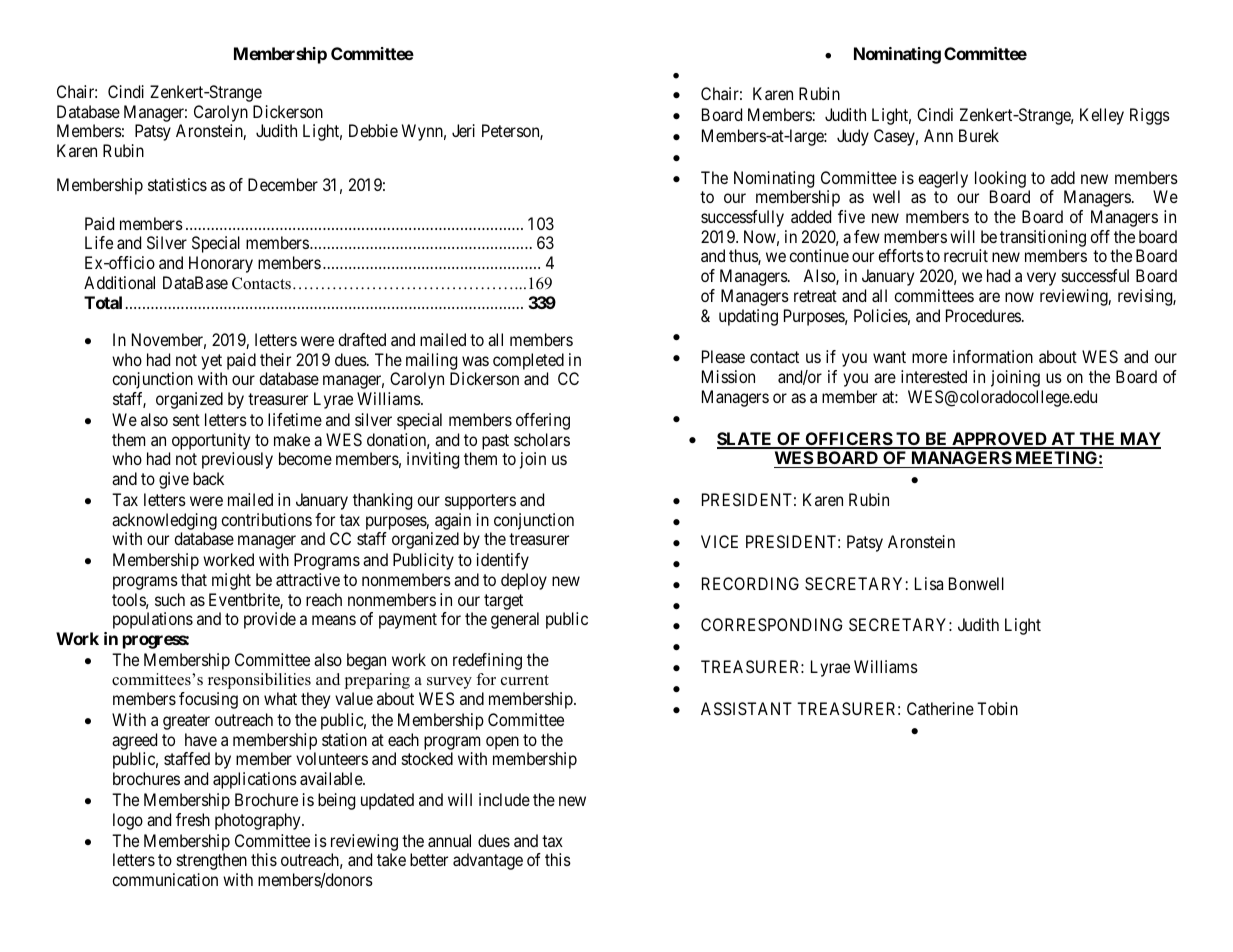  Describe the element at coordinates (719, 541) in the screenshot. I see `VICE` at that location.
